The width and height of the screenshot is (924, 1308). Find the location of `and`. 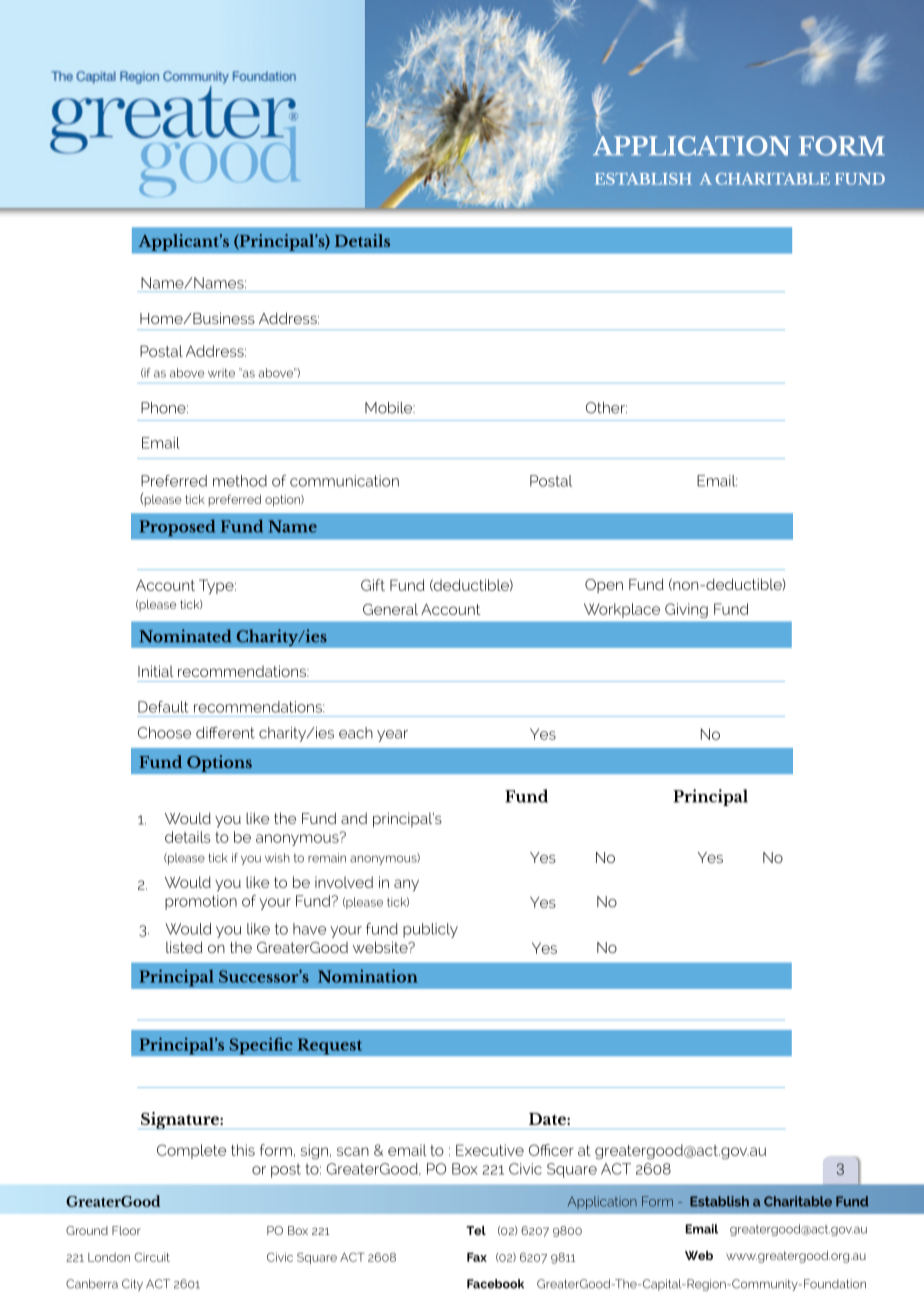

and is located at coordinates (354, 818).
